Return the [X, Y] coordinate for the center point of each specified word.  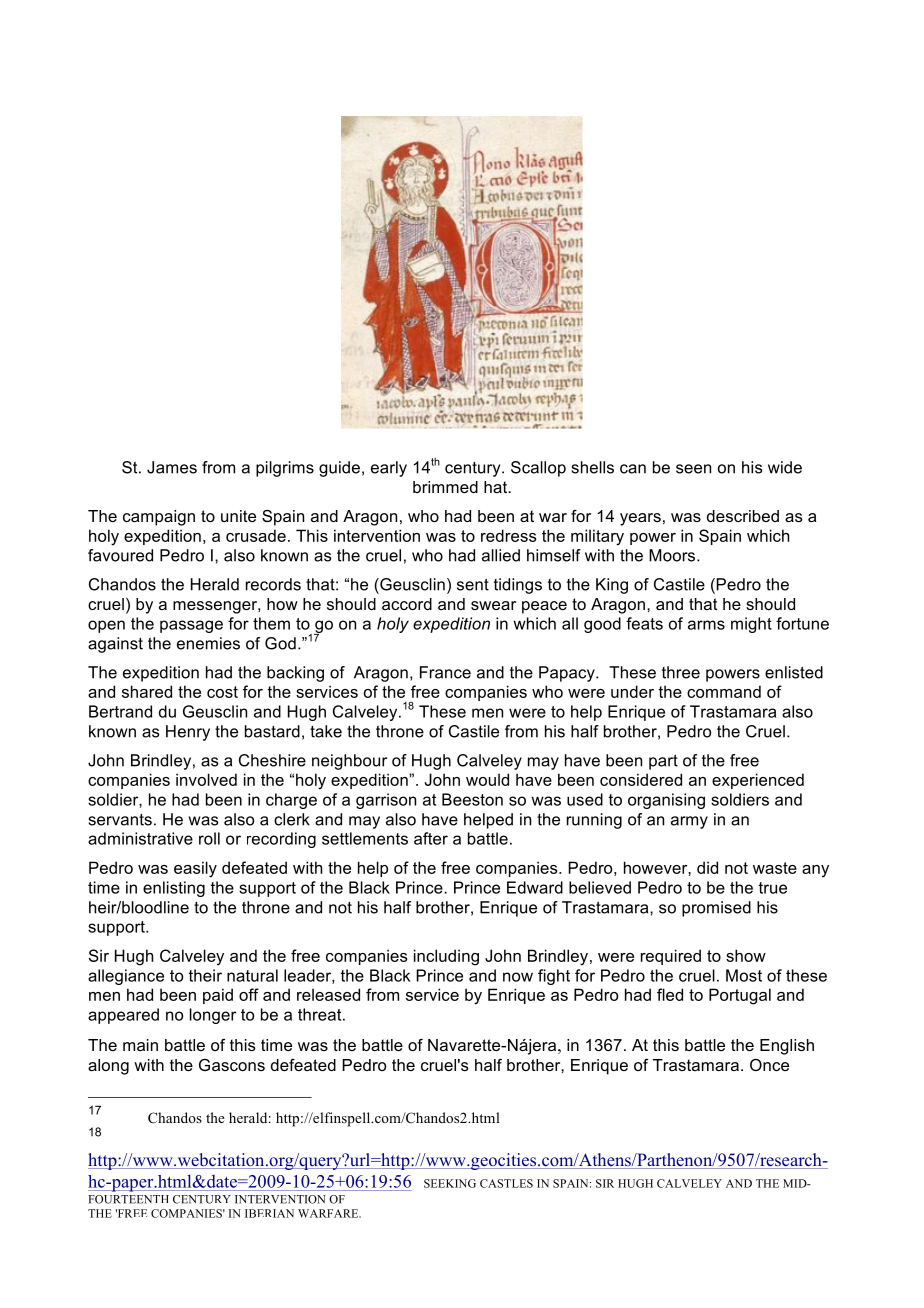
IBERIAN [269, 1213]
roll [209, 838]
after [431, 838]
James [172, 467]
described [743, 516]
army [689, 822]
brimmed [445, 487]
